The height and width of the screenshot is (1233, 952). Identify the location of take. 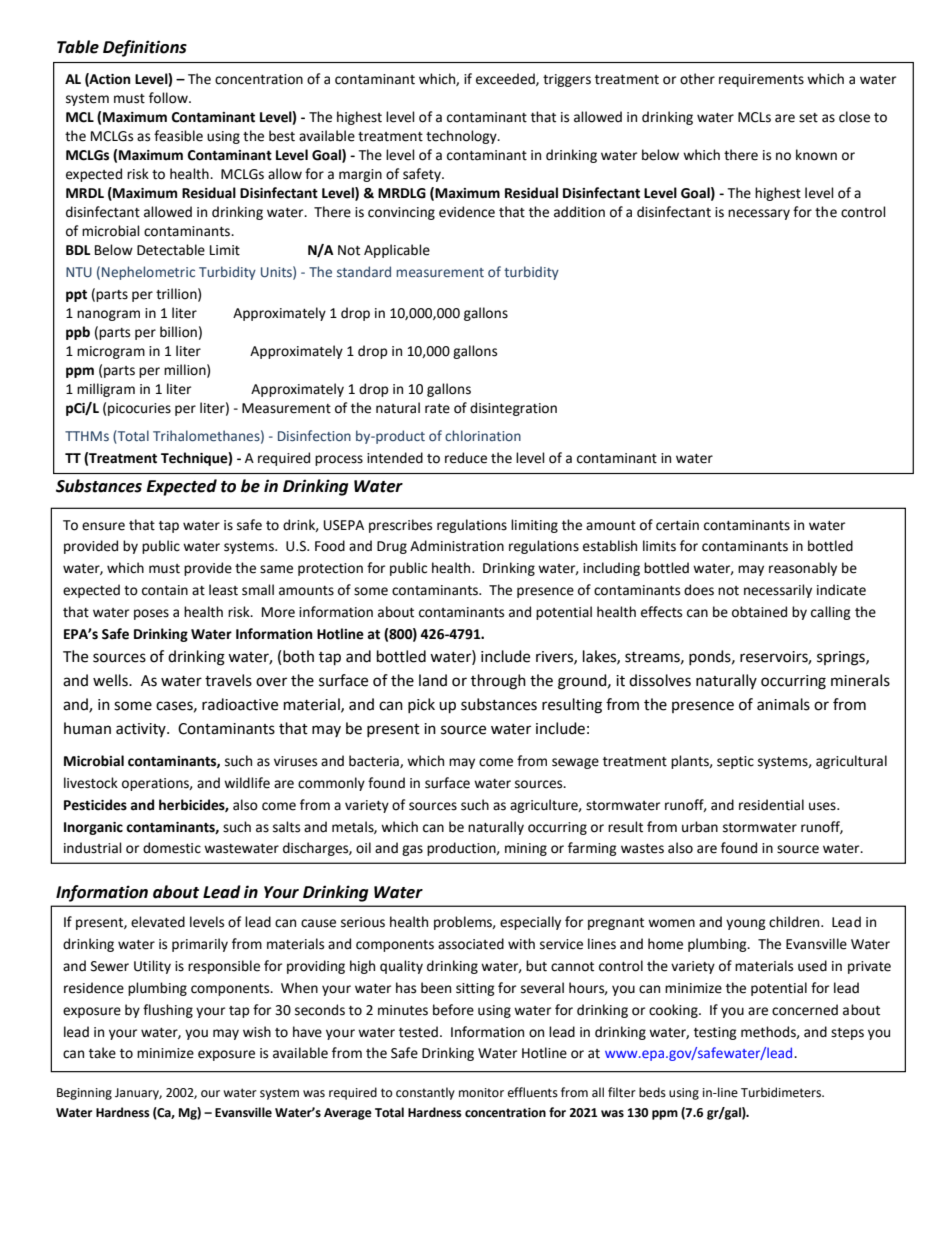
(102, 1053).
